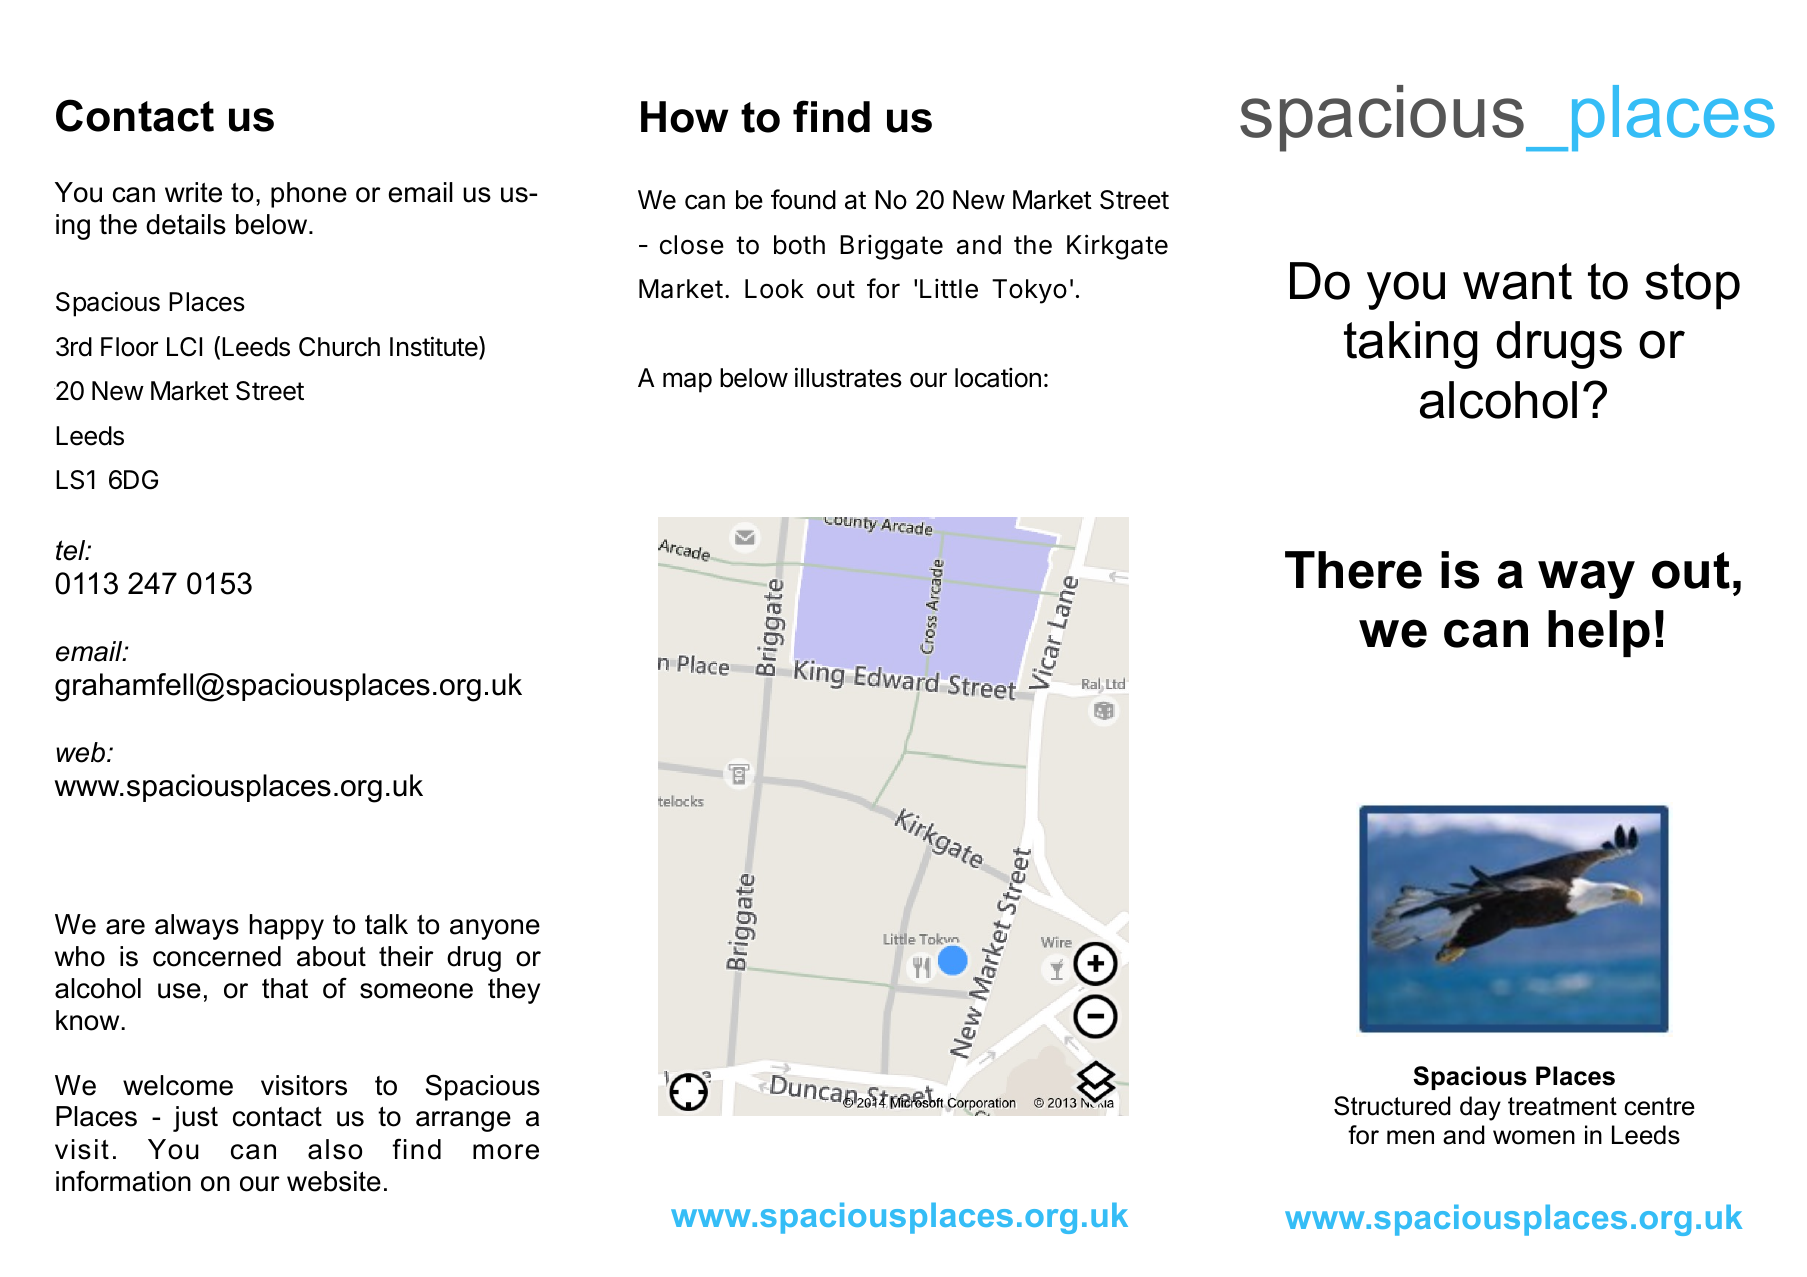 The image size is (1807, 1277). What do you see at coordinates (287, 927) in the image?
I see `happy` at bounding box center [287, 927].
